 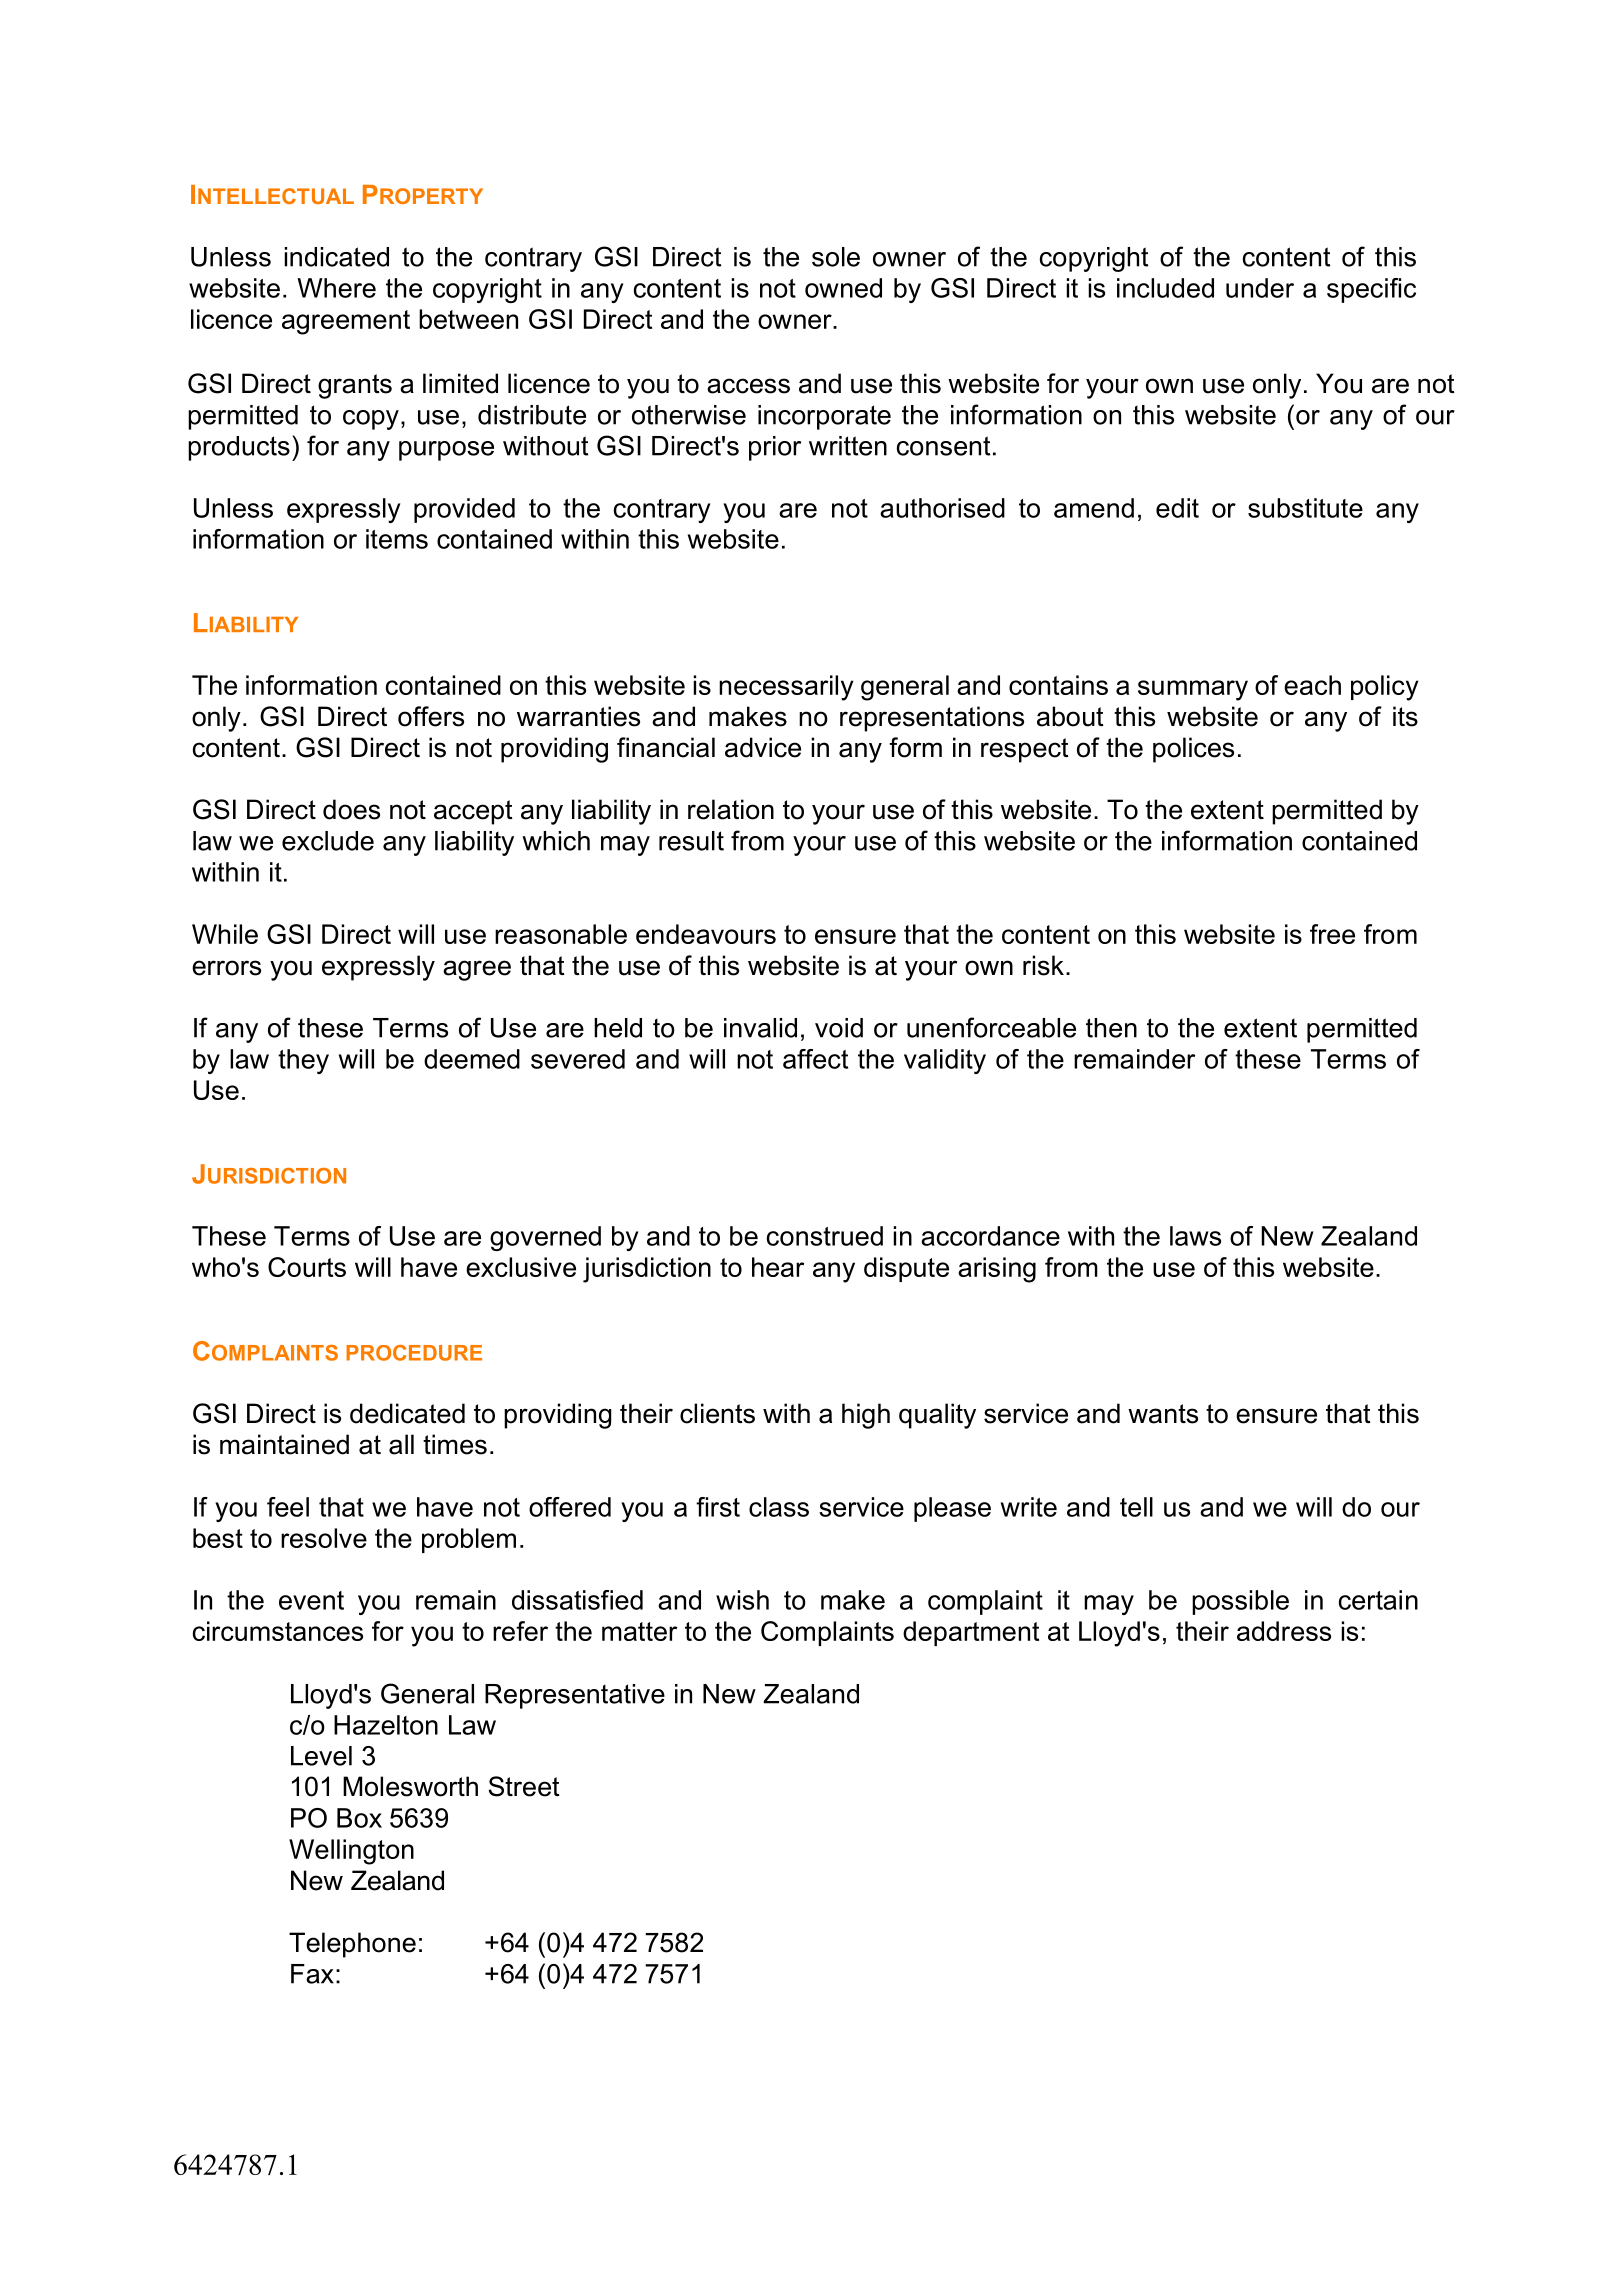 What do you see at coordinates (324, 1538) in the image?
I see `resolve` at bounding box center [324, 1538].
